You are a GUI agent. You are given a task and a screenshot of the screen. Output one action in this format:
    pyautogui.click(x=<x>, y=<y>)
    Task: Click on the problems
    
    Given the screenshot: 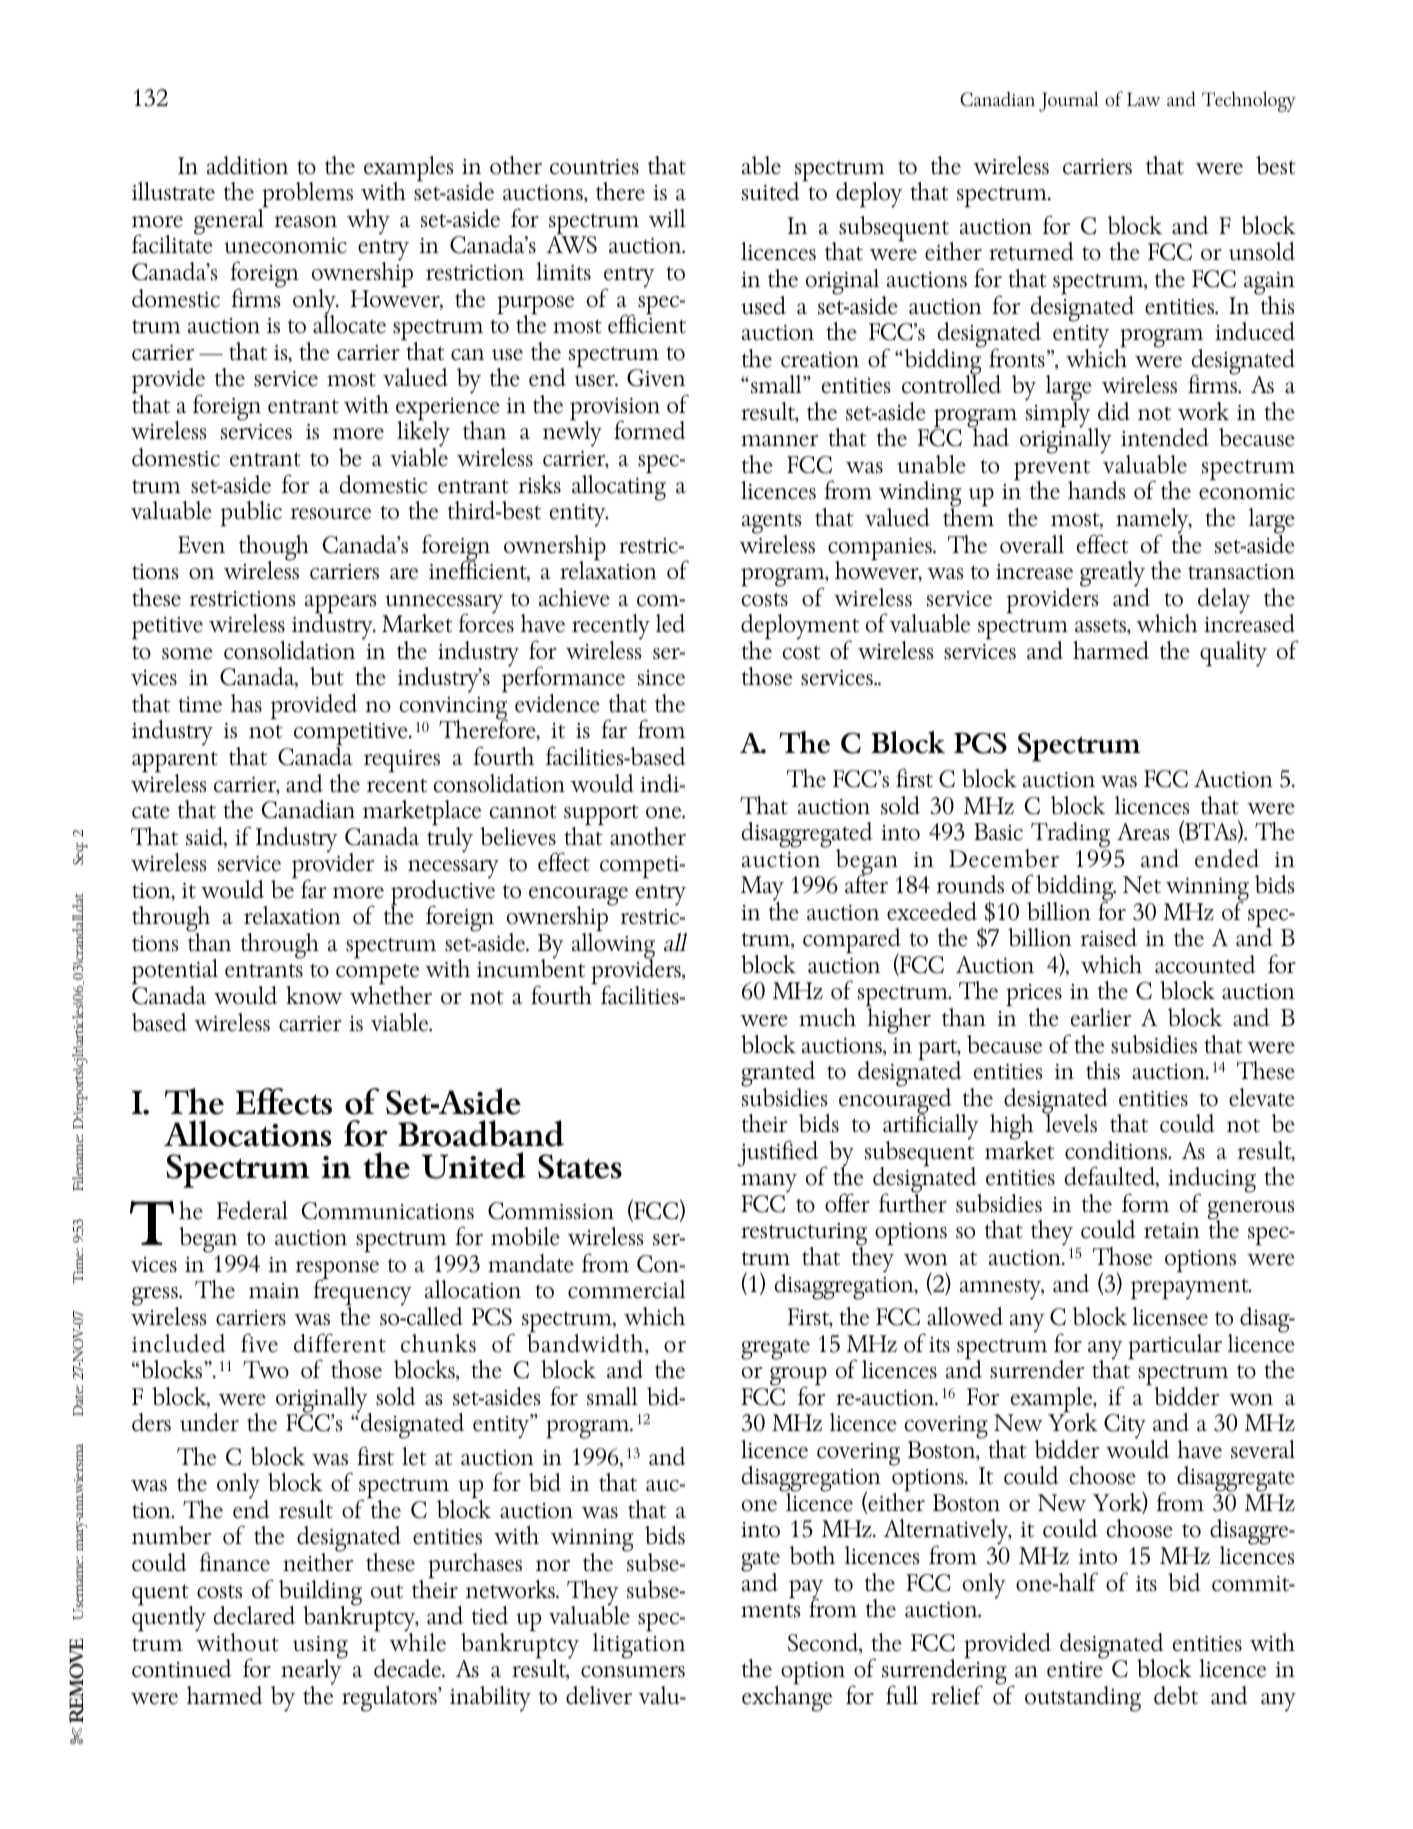 What is the action you would take?
    pyautogui.click(x=306, y=196)
